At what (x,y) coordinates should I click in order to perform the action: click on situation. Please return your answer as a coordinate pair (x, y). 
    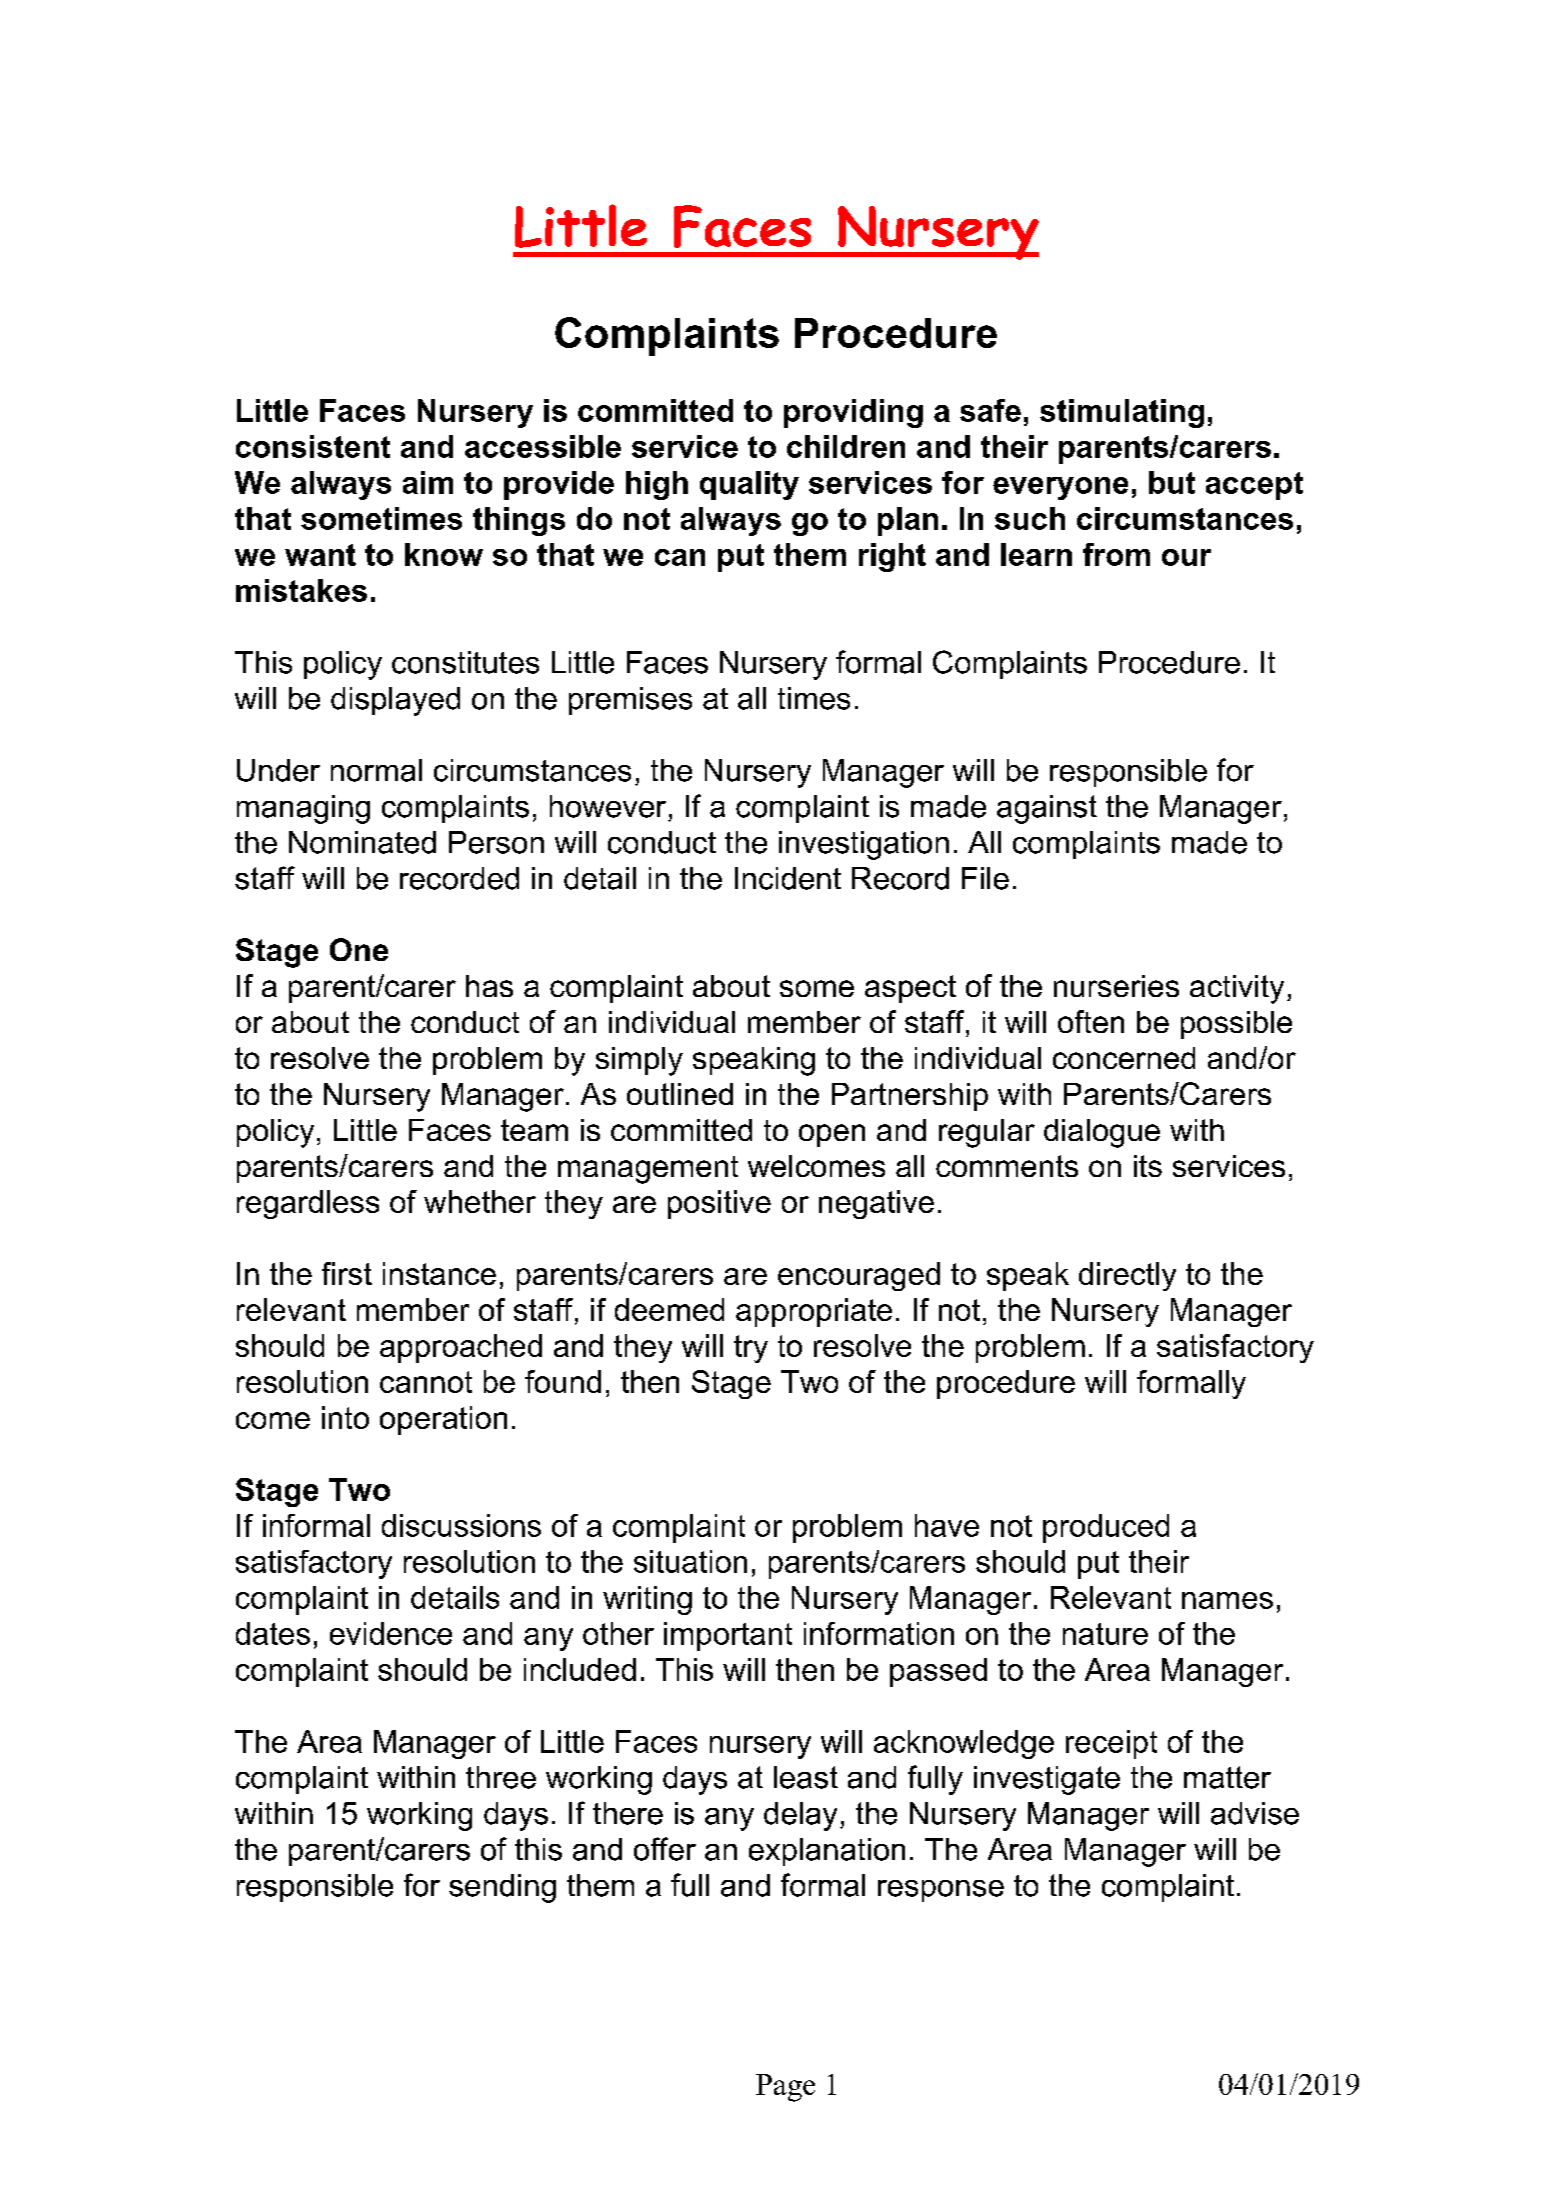
    Looking at the image, I should click on (690, 1561).
